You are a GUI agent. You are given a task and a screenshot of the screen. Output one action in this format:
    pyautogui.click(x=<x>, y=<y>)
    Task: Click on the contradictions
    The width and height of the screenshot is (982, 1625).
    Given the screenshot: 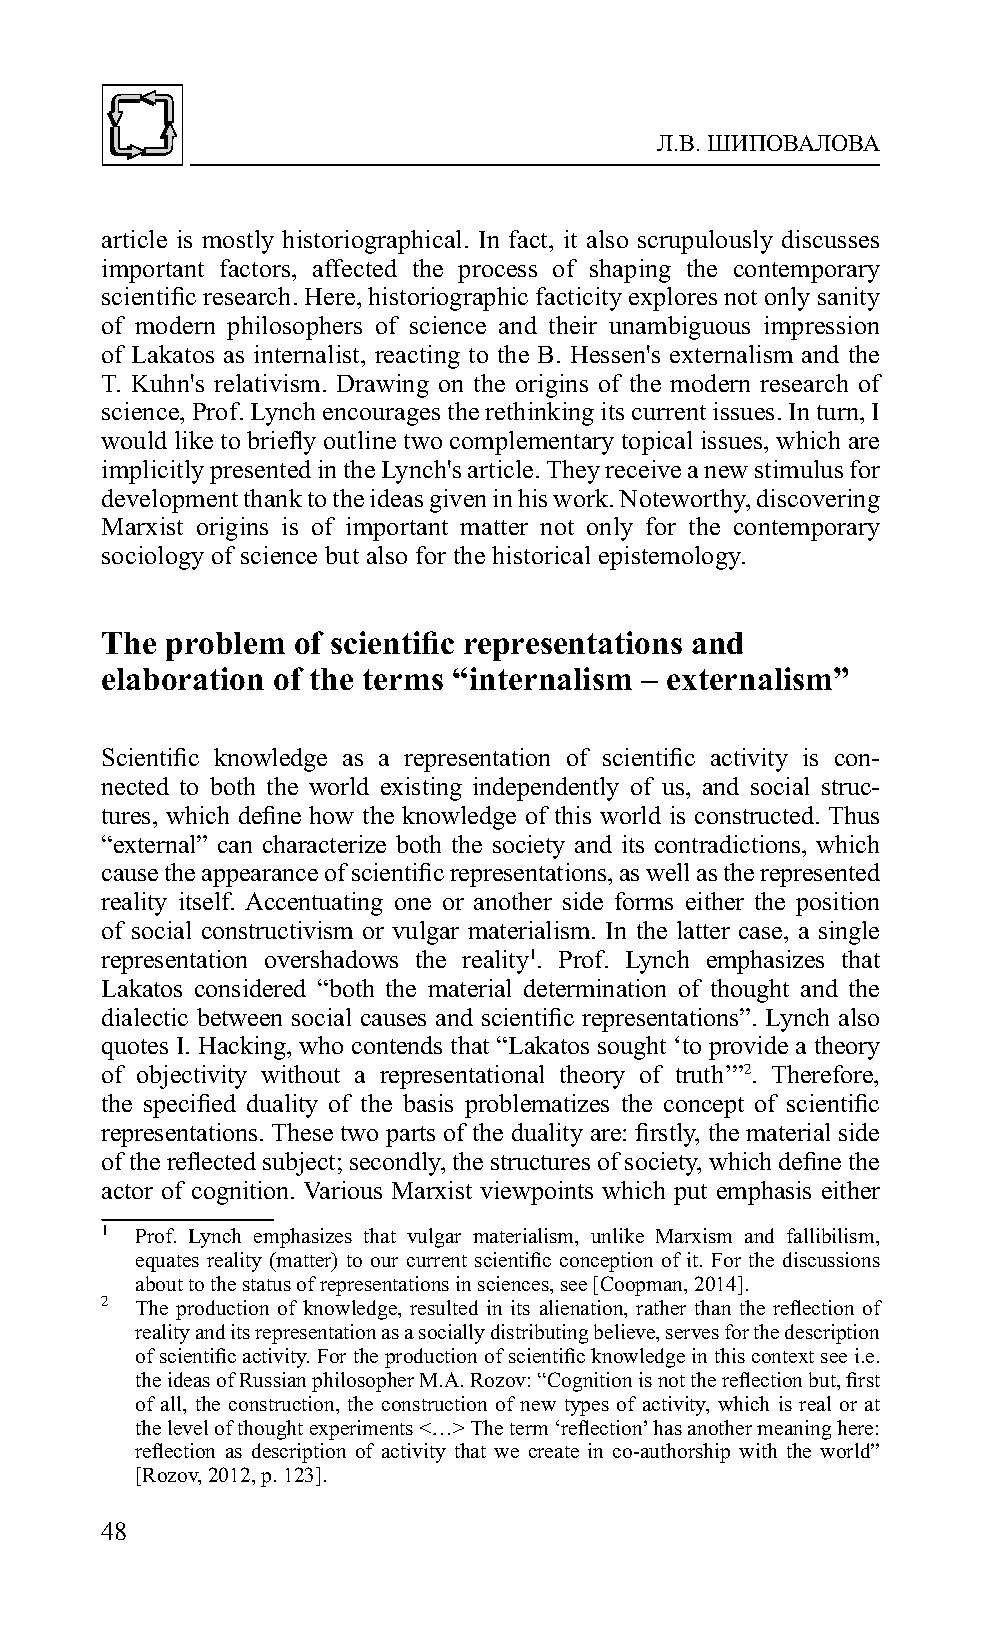 What is the action you would take?
    pyautogui.click(x=729, y=844)
